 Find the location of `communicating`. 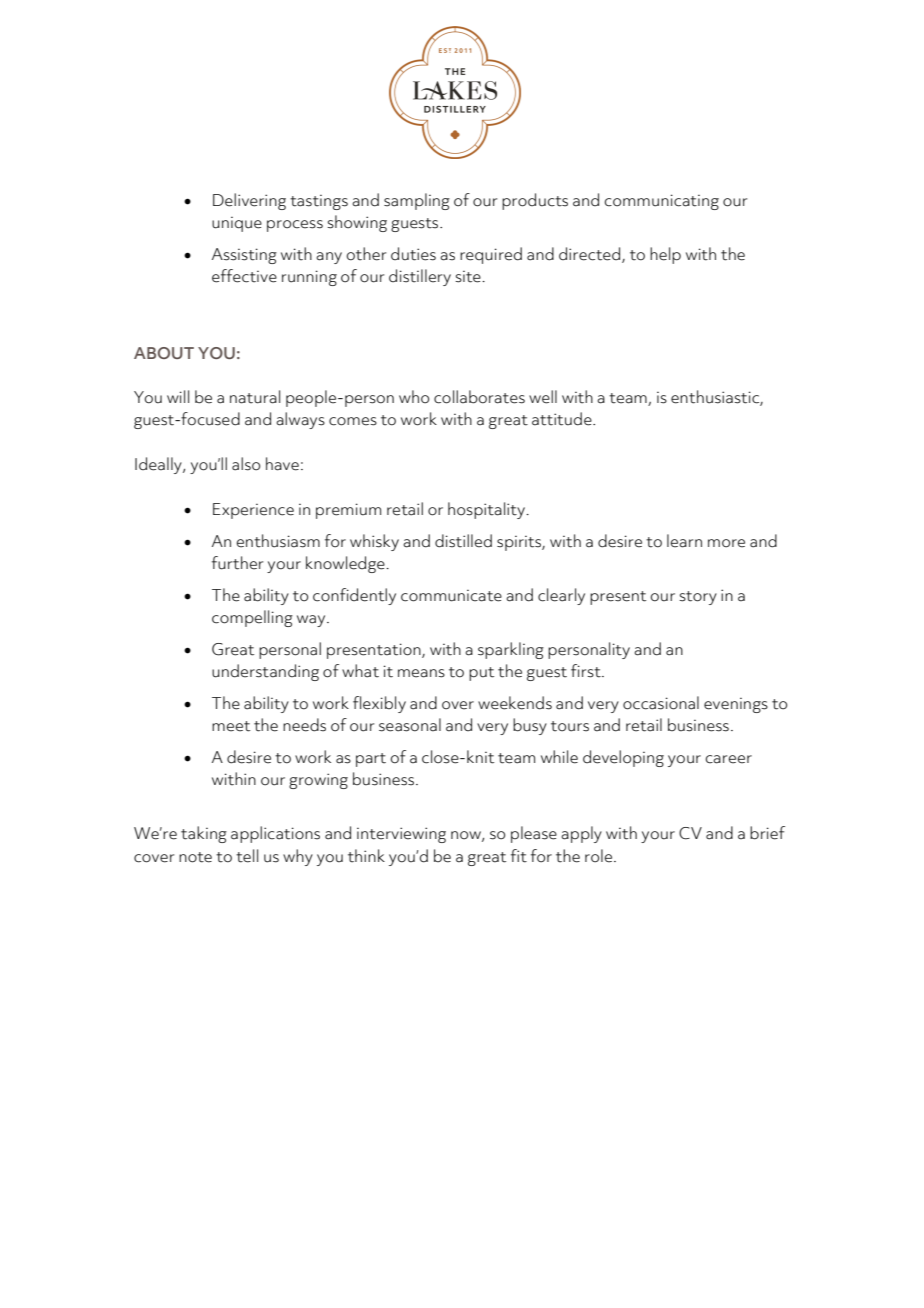

communicating is located at coordinates (661, 202).
